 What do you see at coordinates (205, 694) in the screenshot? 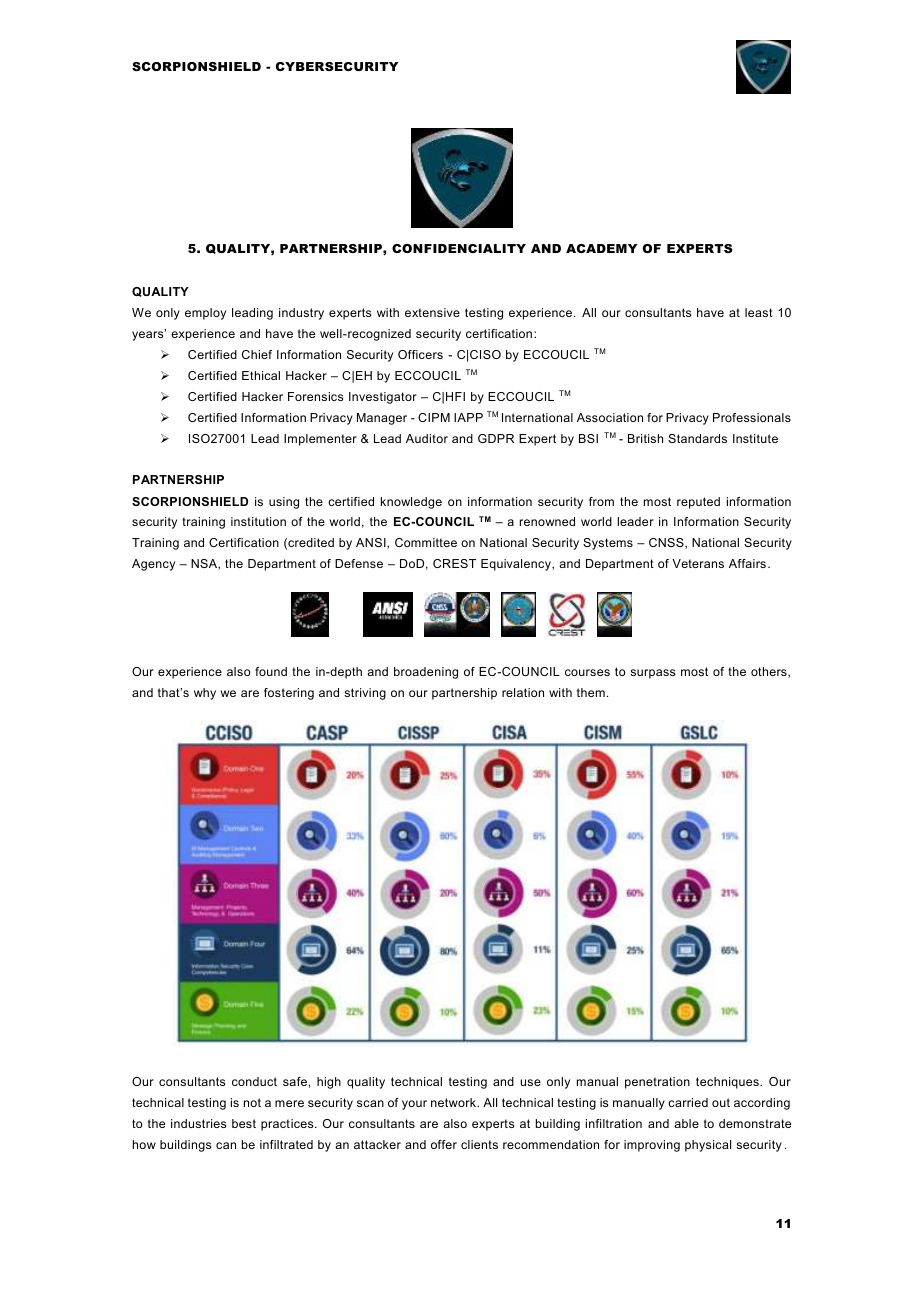
I see `why` at bounding box center [205, 694].
